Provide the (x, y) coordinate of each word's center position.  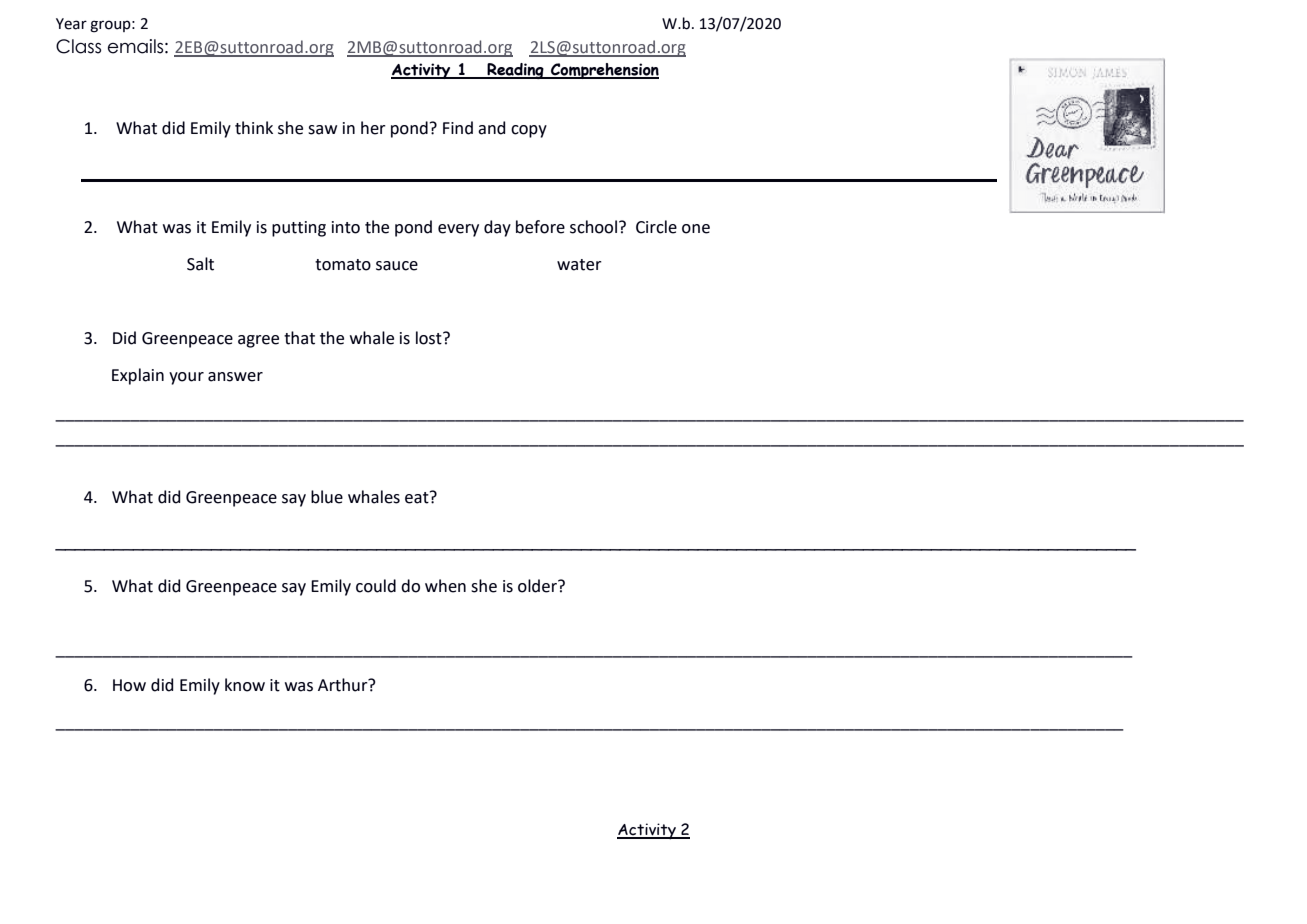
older (538, 586)
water (579, 265)
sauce (397, 266)
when (445, 586)
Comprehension (604, 71)
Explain (138, 376)
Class (78, 46)
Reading (515, 71)
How (129, 685)
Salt (200, 264)
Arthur (344, 685)
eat (418, 497)
